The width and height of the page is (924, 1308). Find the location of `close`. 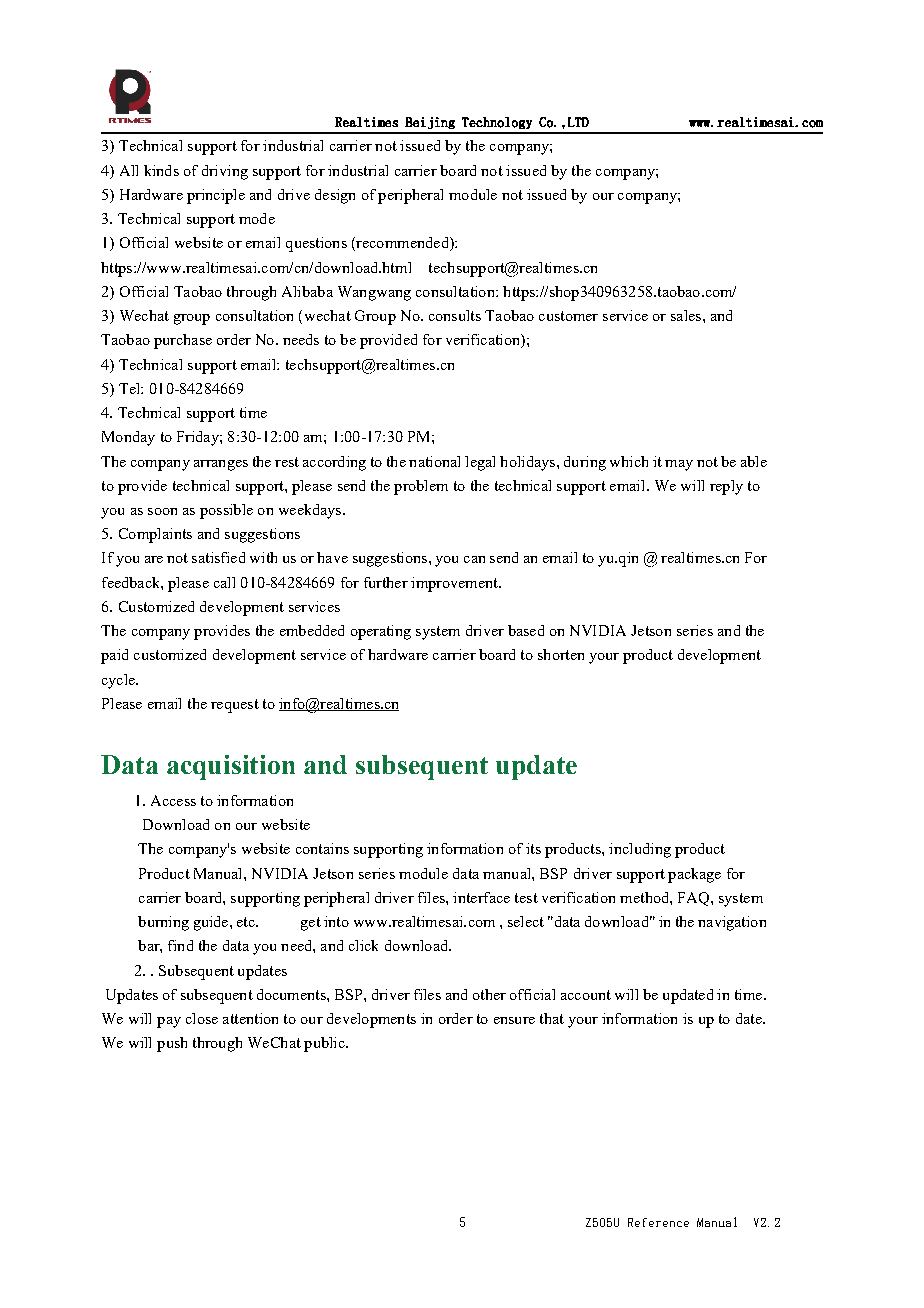

close is located at coordinates (202, 1018).
